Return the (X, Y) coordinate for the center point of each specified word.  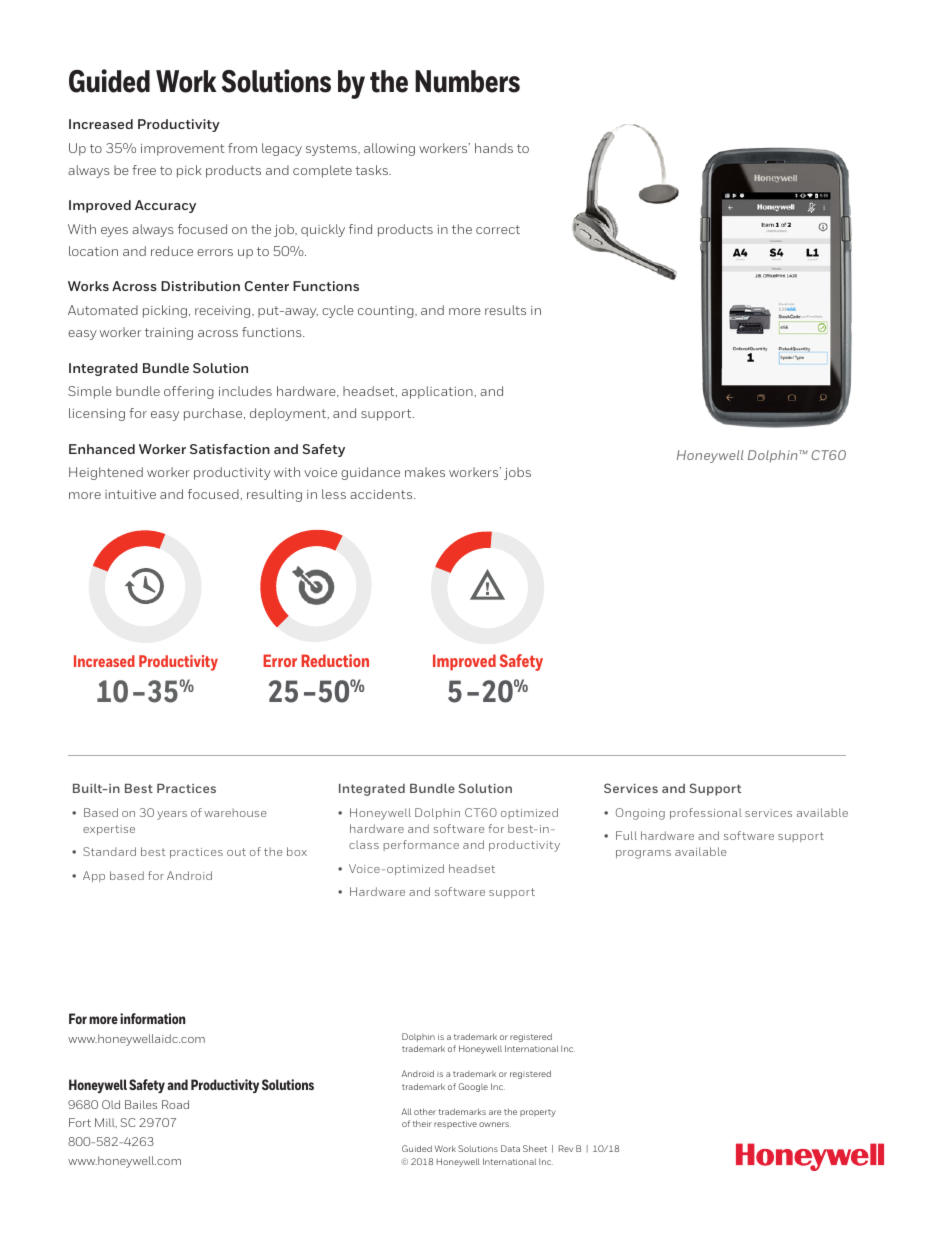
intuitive (130, 494)
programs (643, 854)
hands (494, 148)
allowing (389, 149)
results (505, 310)
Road (175, 1104)
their (422, 1123)
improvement (183, 150)
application (438, 392)
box (297, 851)
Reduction (335, 660)
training (169, 334)
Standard (109, 851)
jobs (517, 473)
